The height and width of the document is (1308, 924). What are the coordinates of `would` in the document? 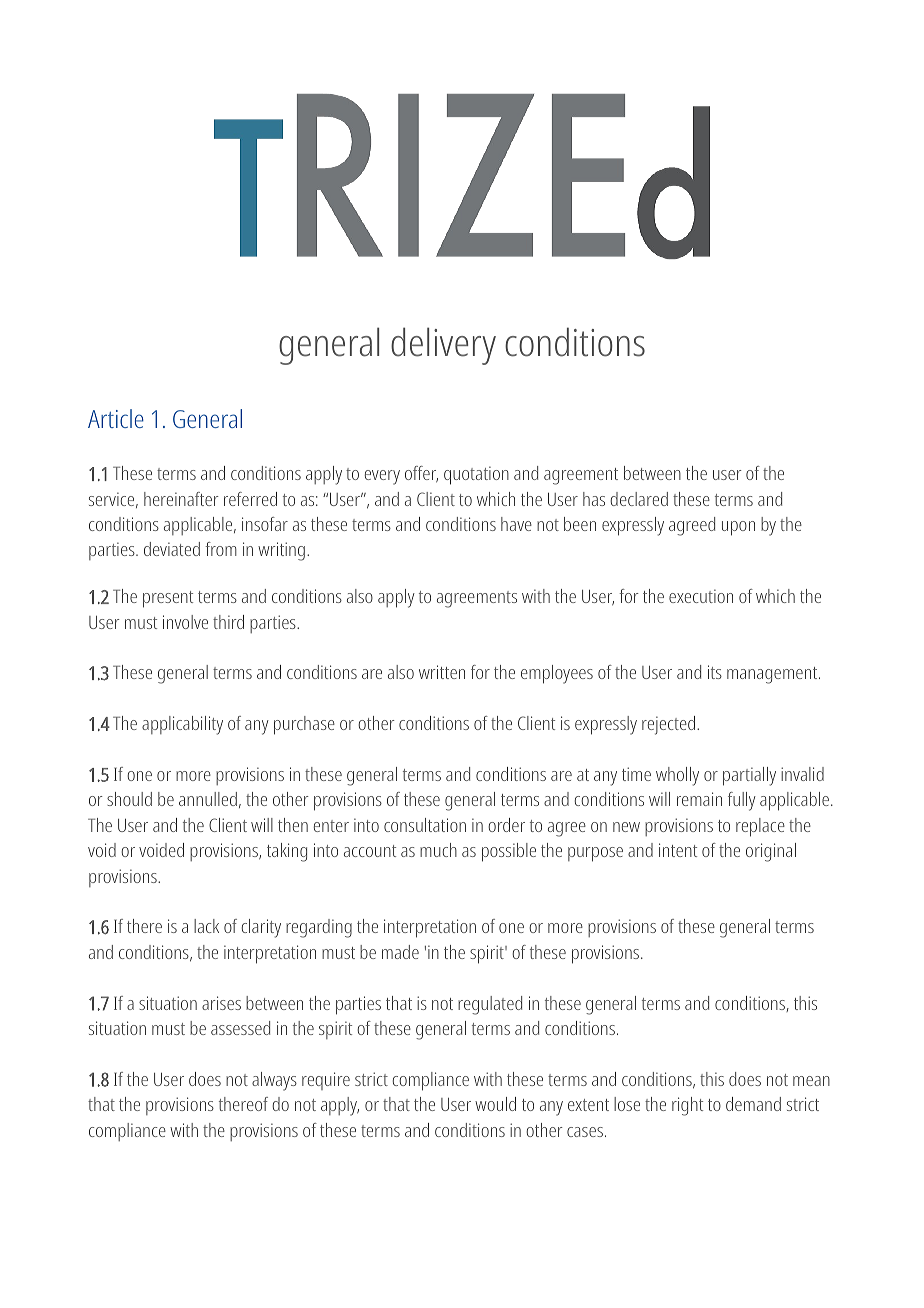 It's located at (495, 1104).
